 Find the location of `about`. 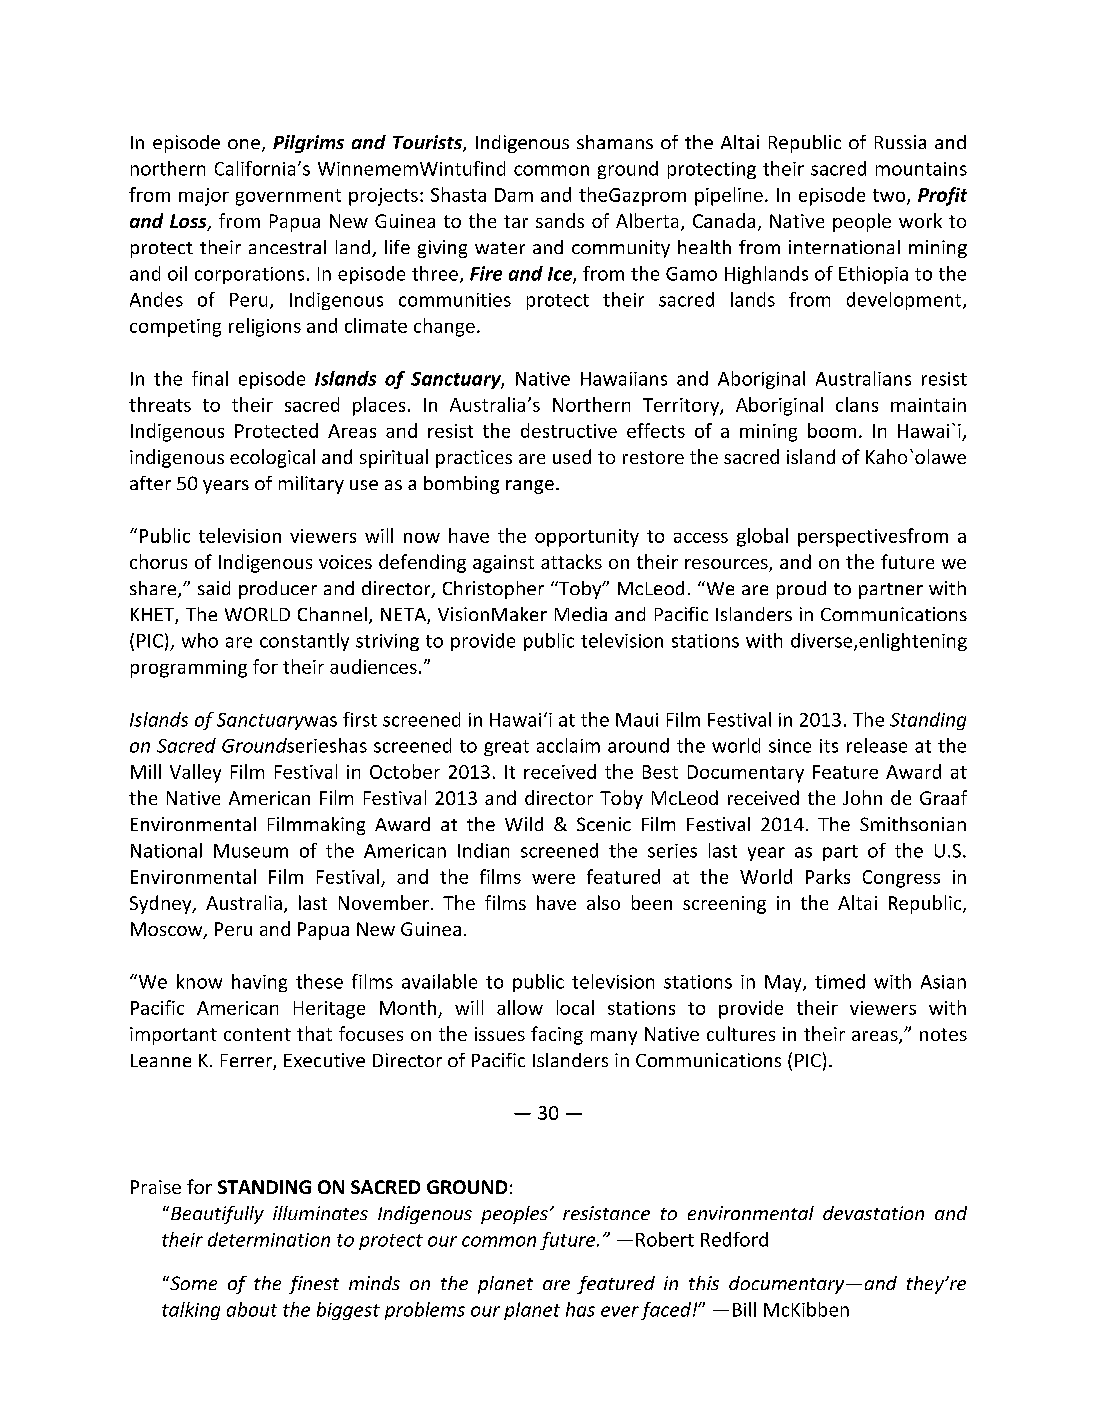

about is located at coordinates (252, 1309).
